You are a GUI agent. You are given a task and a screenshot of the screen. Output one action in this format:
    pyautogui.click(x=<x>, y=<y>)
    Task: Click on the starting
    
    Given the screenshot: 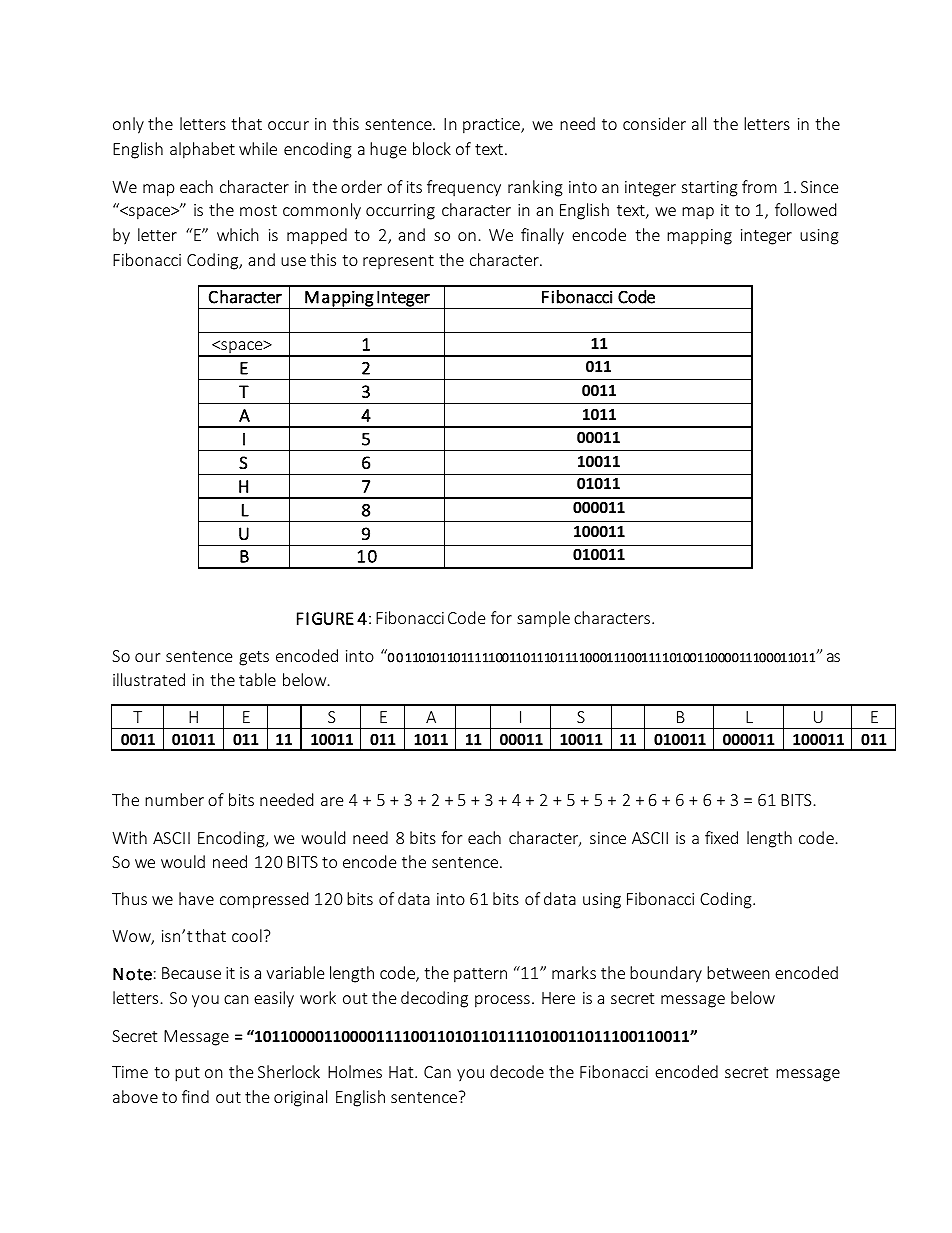 What is the action you would take?
    pyautogui.click(x=710, y=189)
